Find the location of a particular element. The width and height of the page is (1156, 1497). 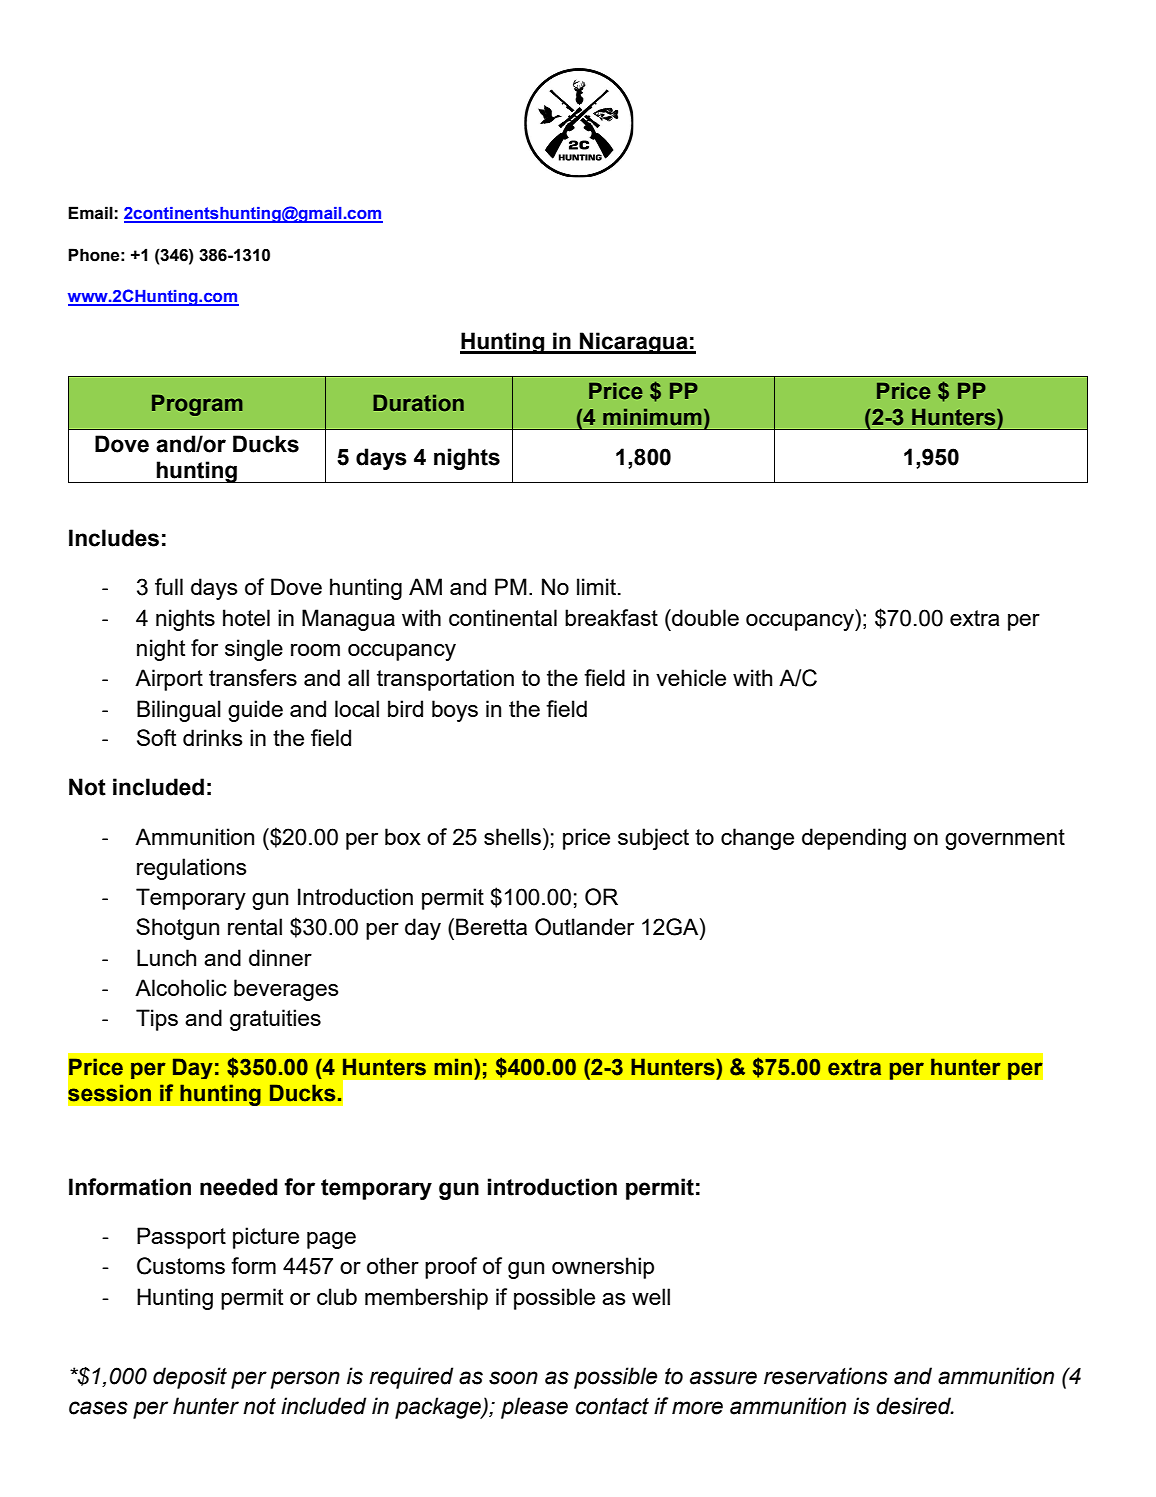

hotel is located at coordinates (246, 617).
